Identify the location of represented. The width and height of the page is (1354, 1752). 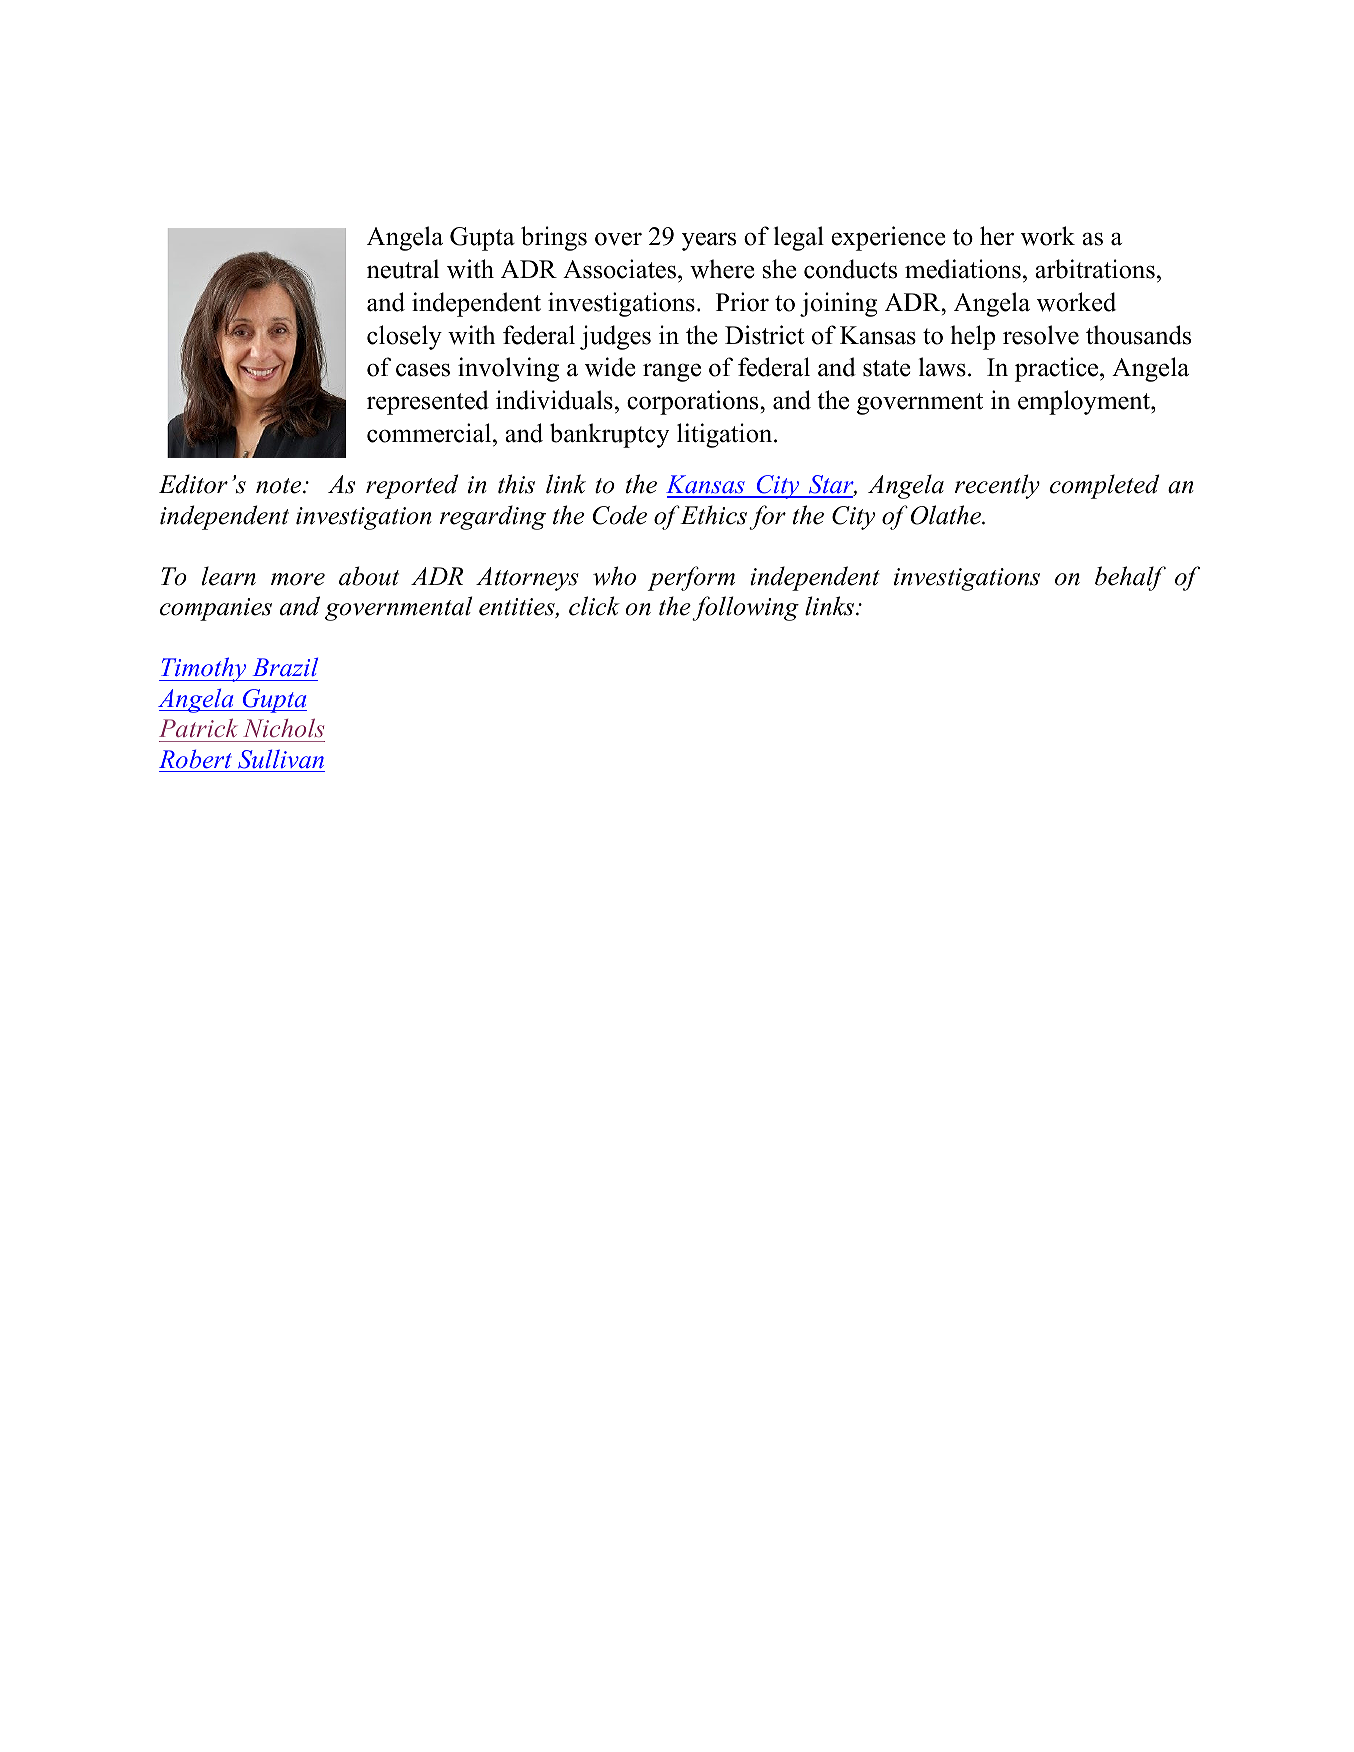
(428, 402).
